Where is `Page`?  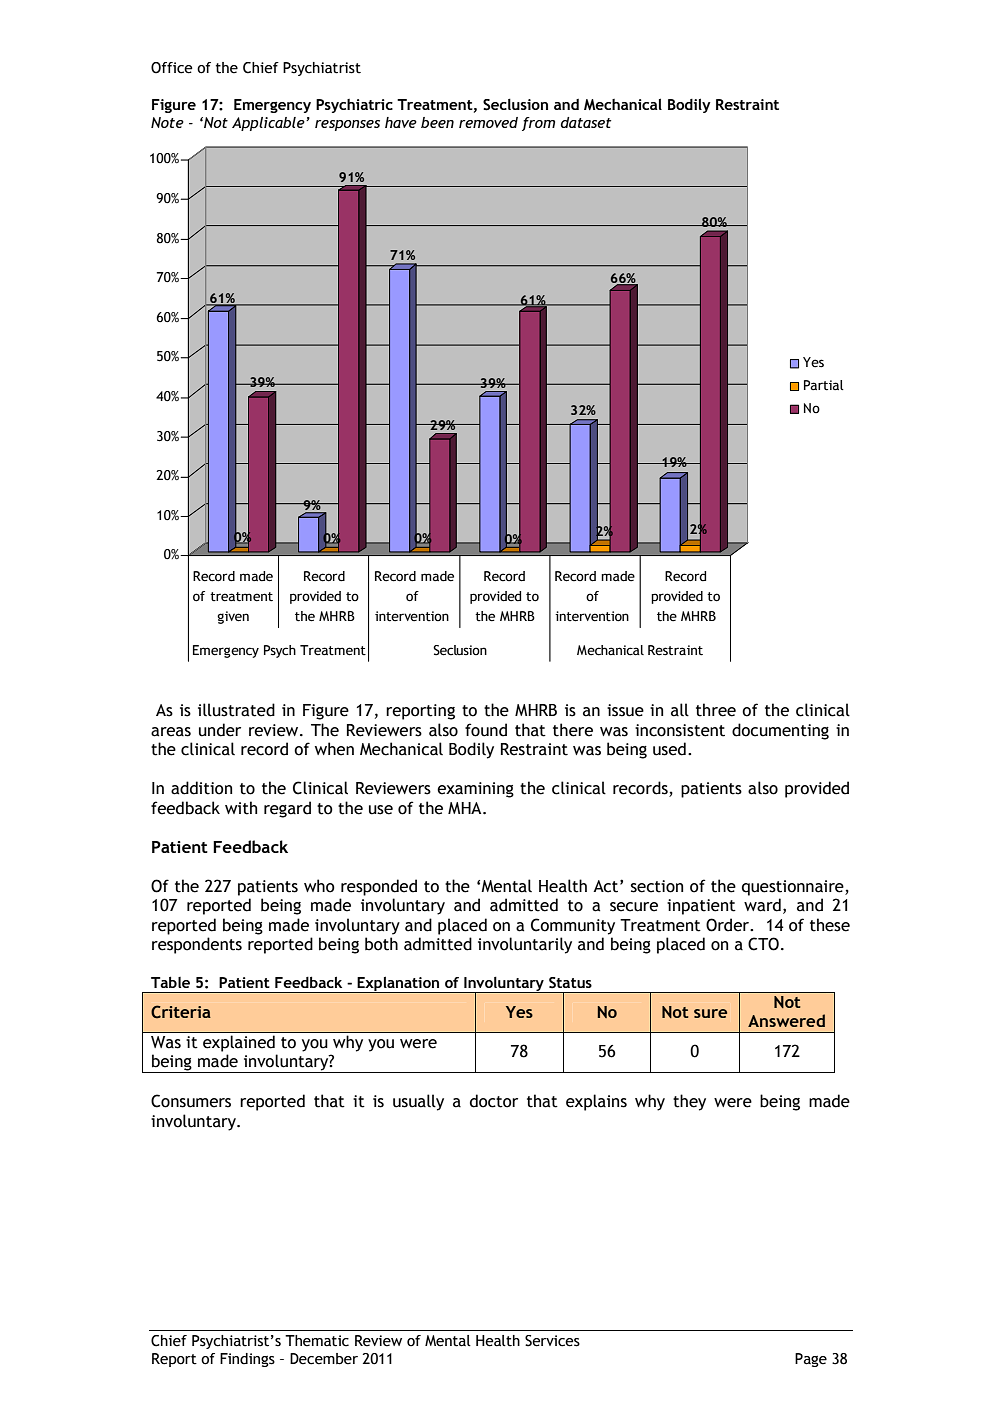
Page is located at coordinates (811, 1360).
